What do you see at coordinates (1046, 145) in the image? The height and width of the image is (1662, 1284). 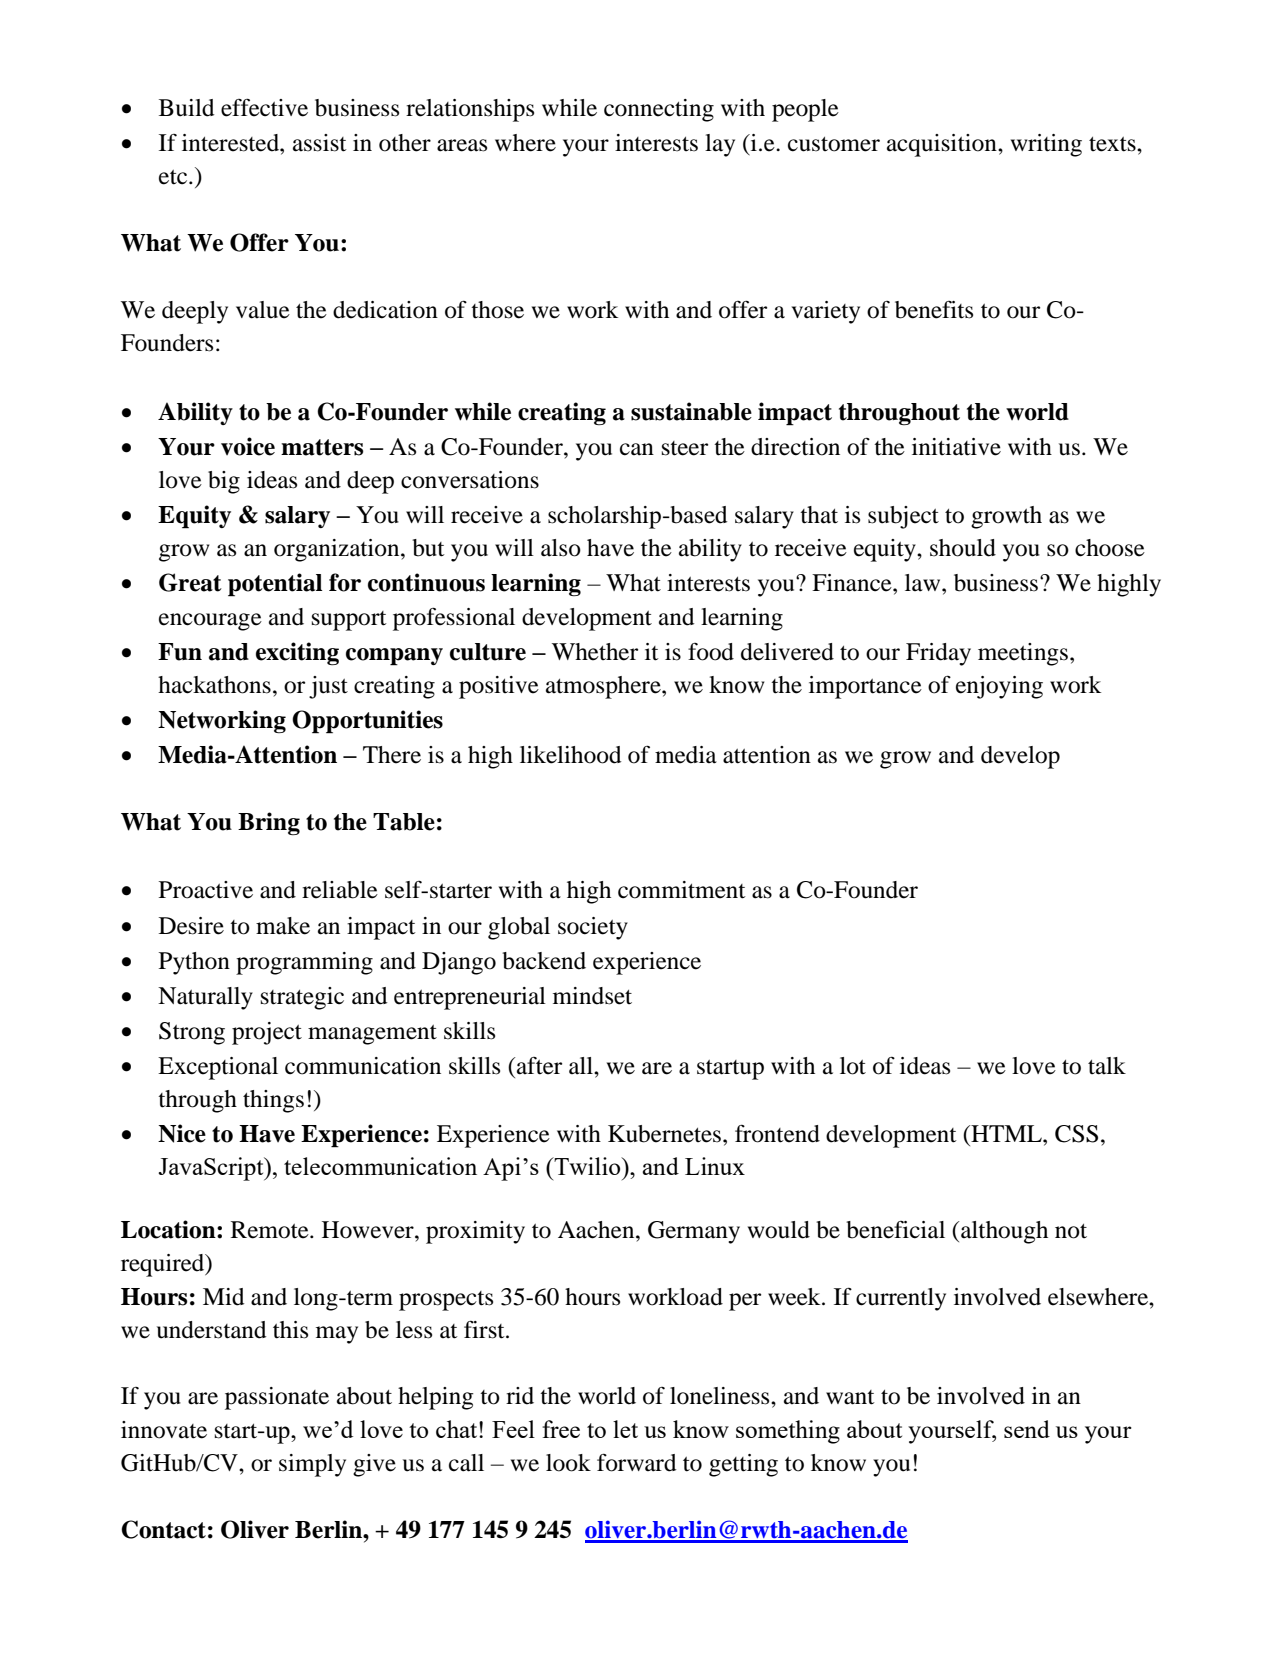 I see `writing` at bounding box center [1046, 145].
